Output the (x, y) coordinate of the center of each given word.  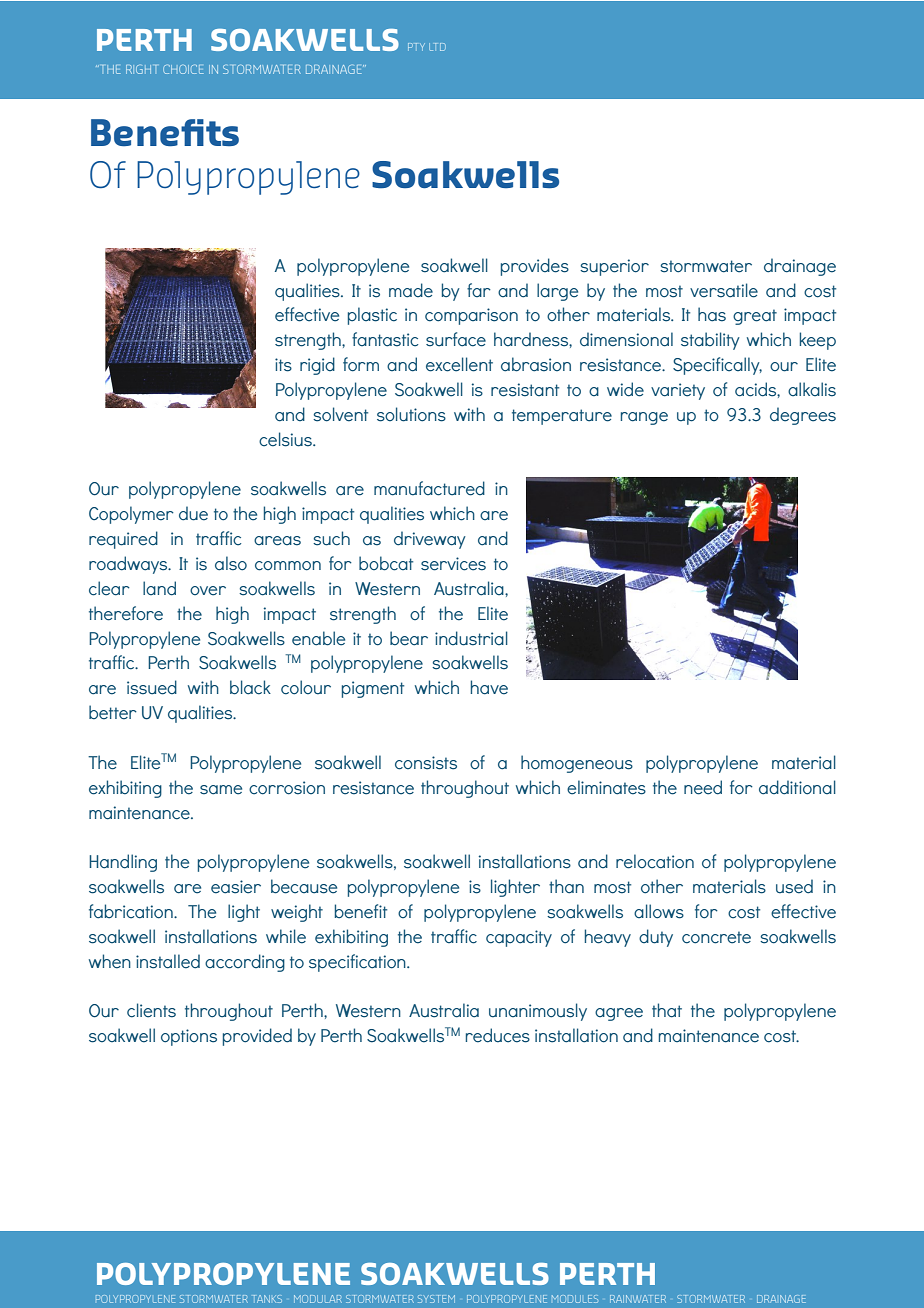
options (189, 1037)
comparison (471, 316)
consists (426, 763)
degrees (803, 416)
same (221, 790)
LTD (437, 47)
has (712, 314)
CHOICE (183, 69)
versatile (724, 290)
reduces (498, 1035)
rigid (317, 366)
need (703, 787)
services (453, 564)
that (667, 1010)
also (231, 563)
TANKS (267, 1299)
